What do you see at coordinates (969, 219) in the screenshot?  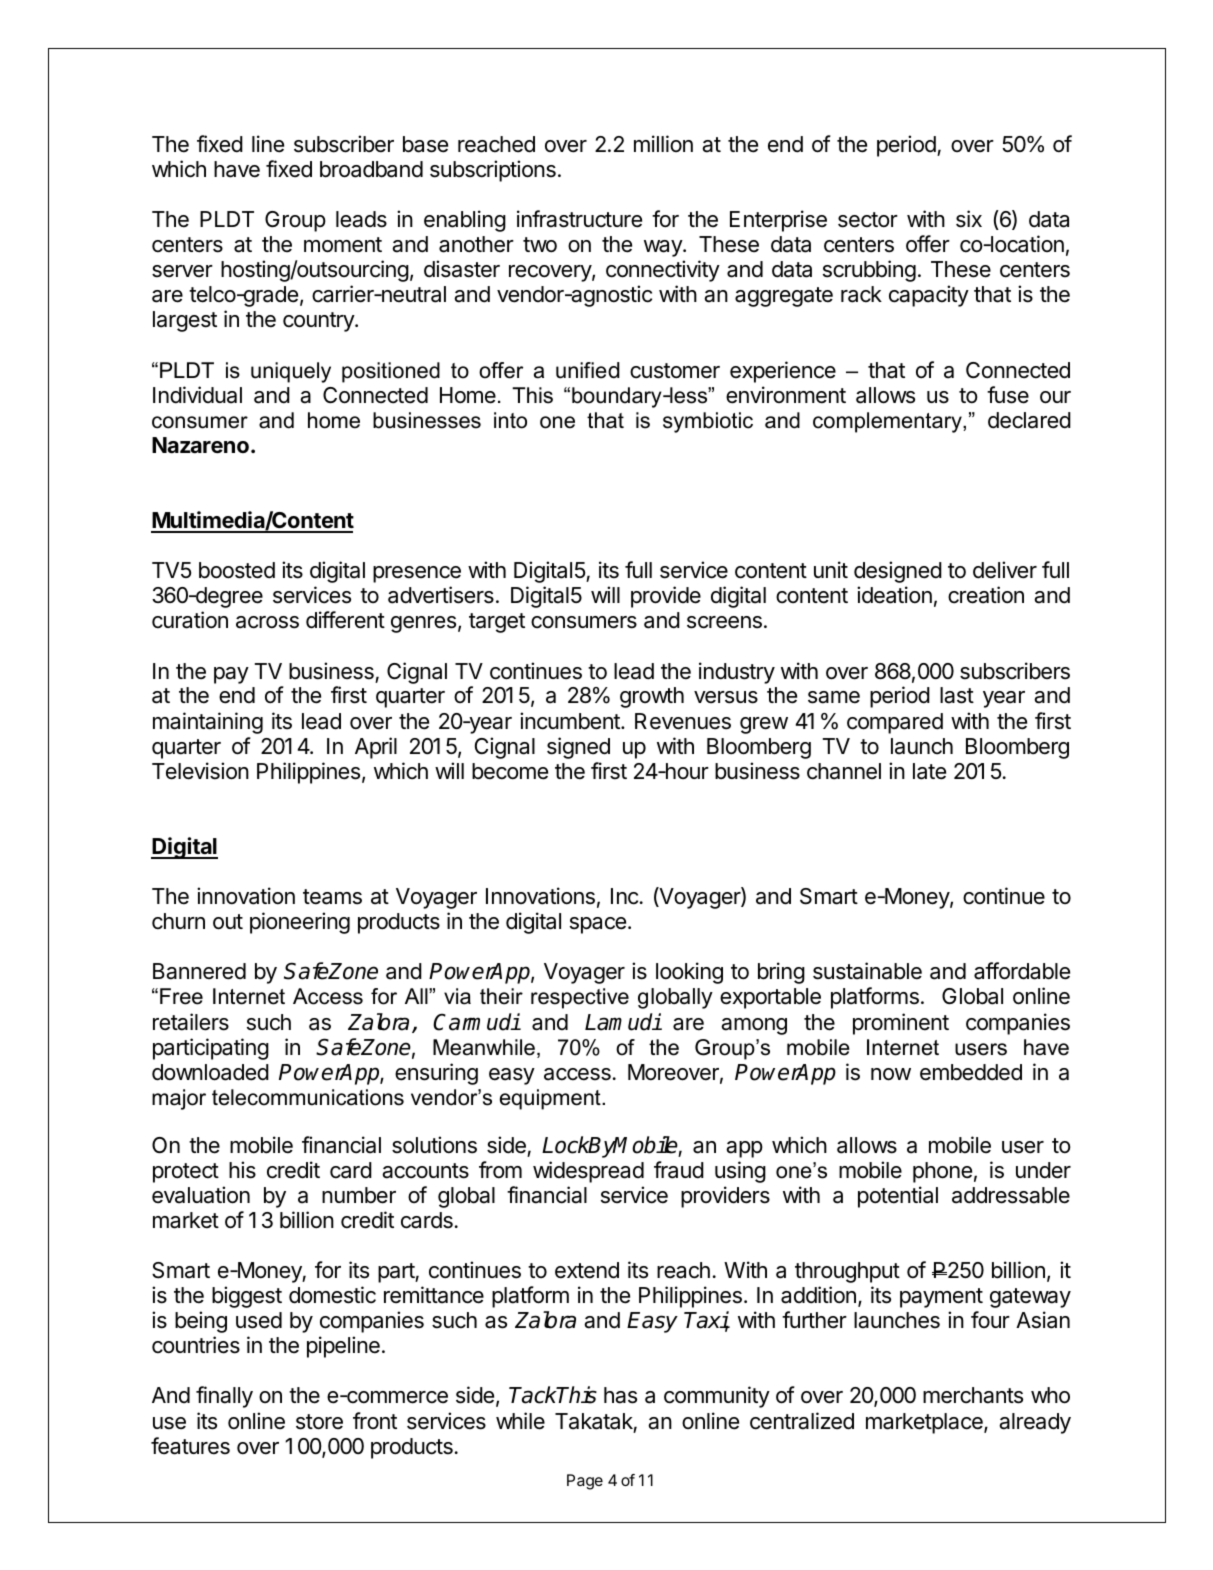 I see `six` at bounding box center [969, 219].
